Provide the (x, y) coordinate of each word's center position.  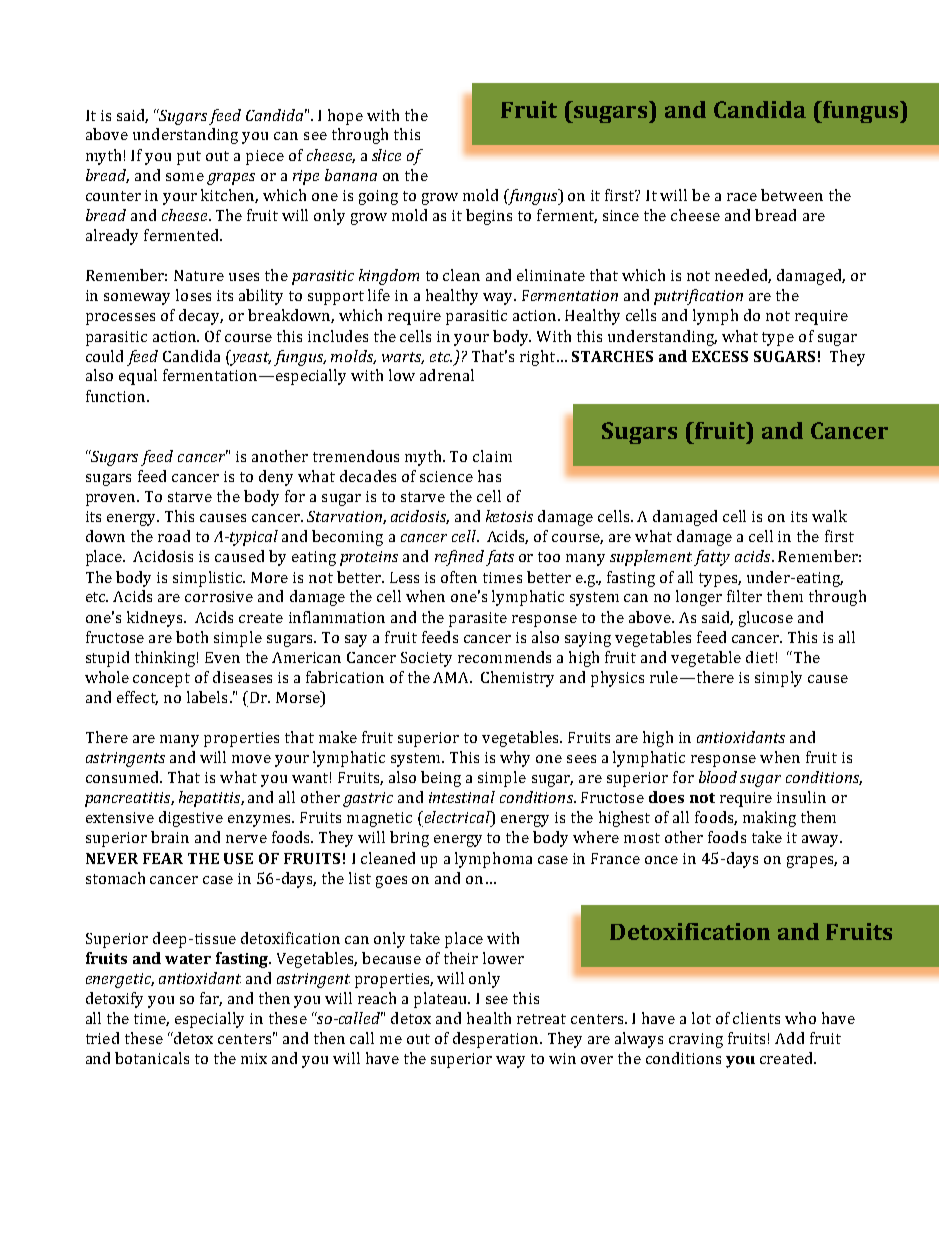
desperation (497, 1040)
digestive (191, 819)
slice (386, 155)
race (742, 197)
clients (756, 1018)
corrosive (219, 596)
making (769, 819)
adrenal (447, 375)
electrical (457, 817)
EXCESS (720, 356)
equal (138, 377)
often (459, 577)
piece (265, 157)
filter (744, 596)
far (211, 999)
